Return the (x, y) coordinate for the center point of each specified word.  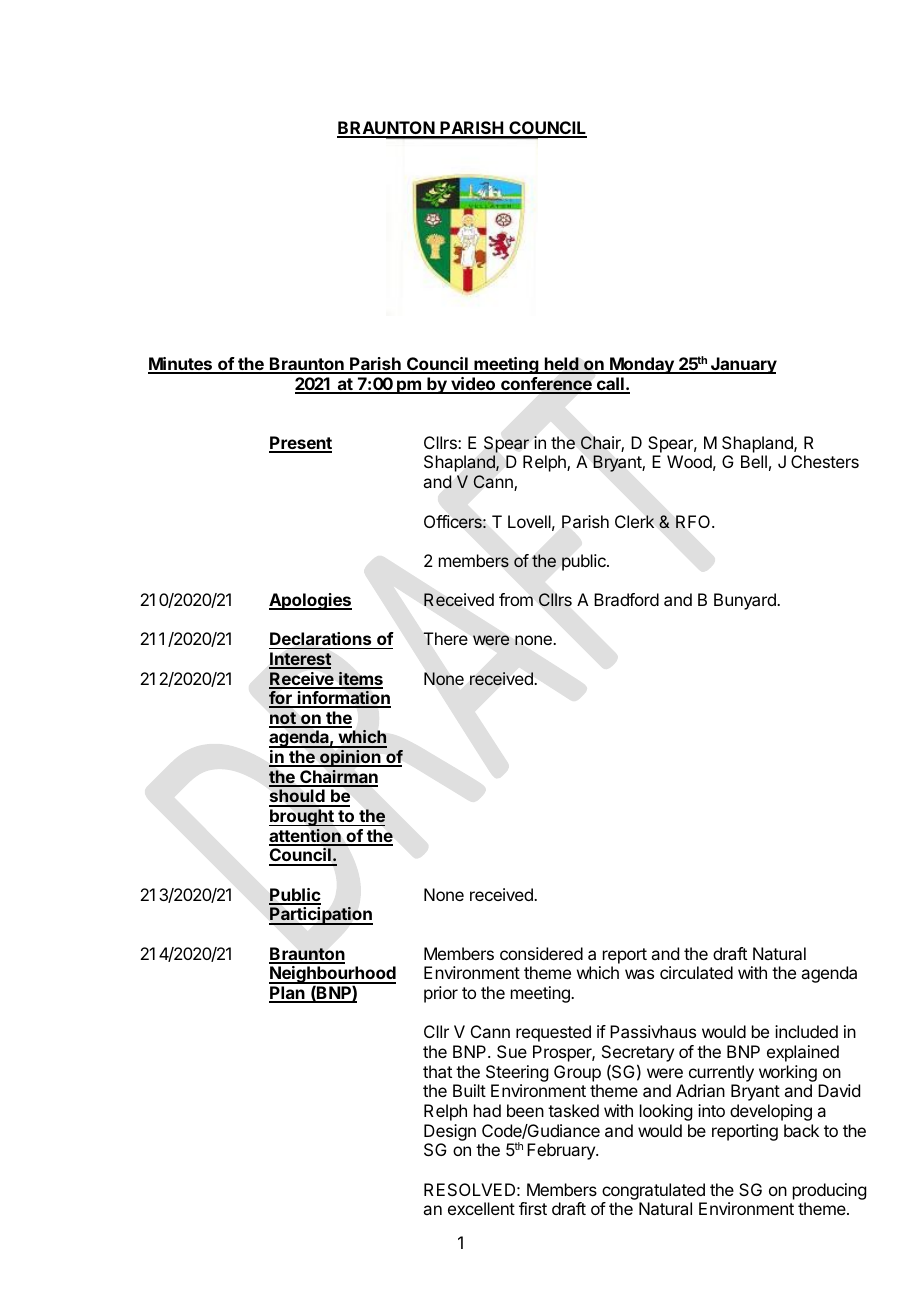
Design (450, 1132)
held (561, 365)
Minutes (181, 365)
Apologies (310, 601)
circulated (696, 972)
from (516, 599)
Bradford (626, 599)
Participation (321, 916)
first (533, 1208)
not (283, 719)
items (360, 680)
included (806, 1031)
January (743, 365)
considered (541, 953)
